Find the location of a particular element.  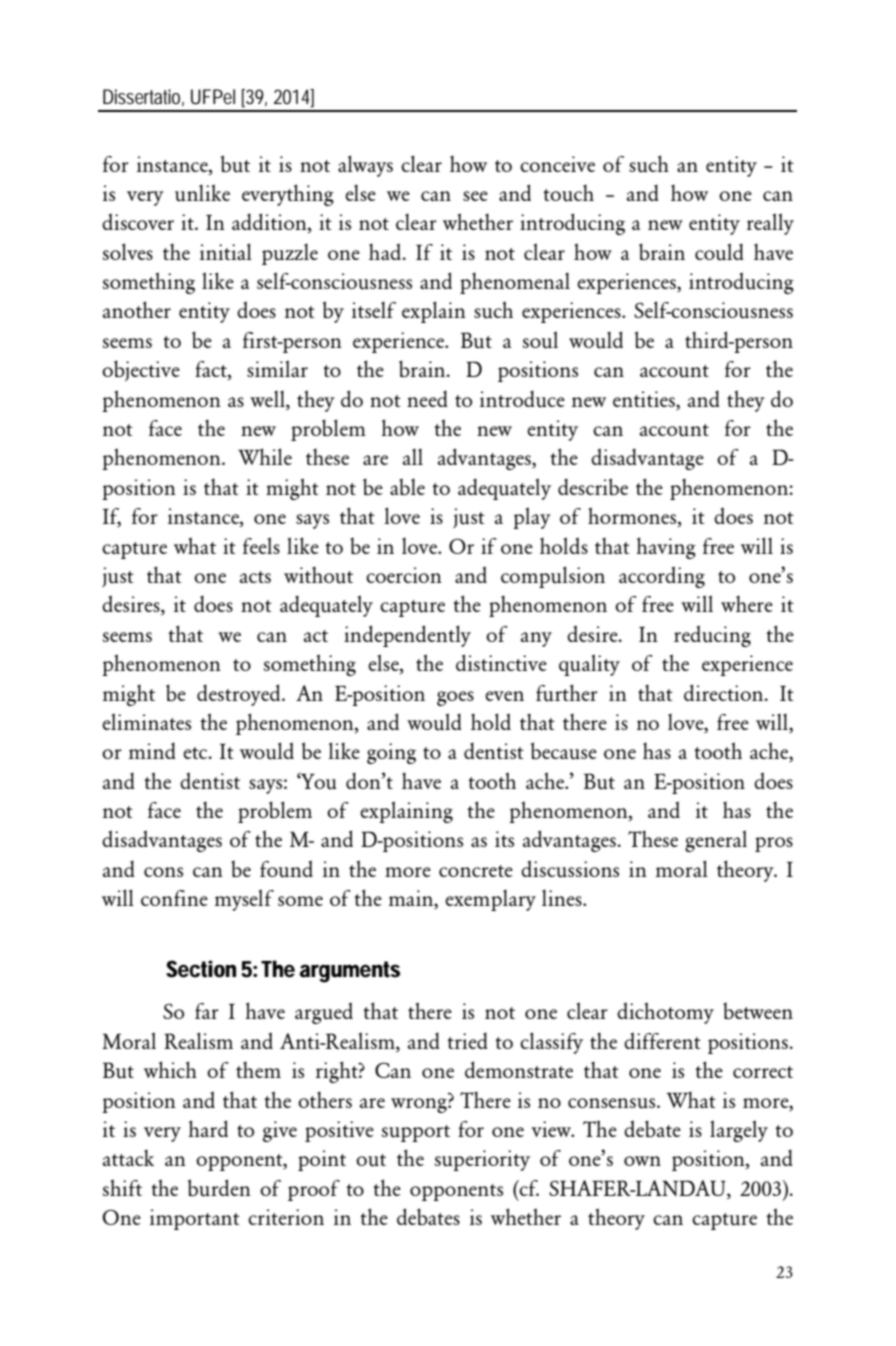

goes is located at coordinates (455, 698).
